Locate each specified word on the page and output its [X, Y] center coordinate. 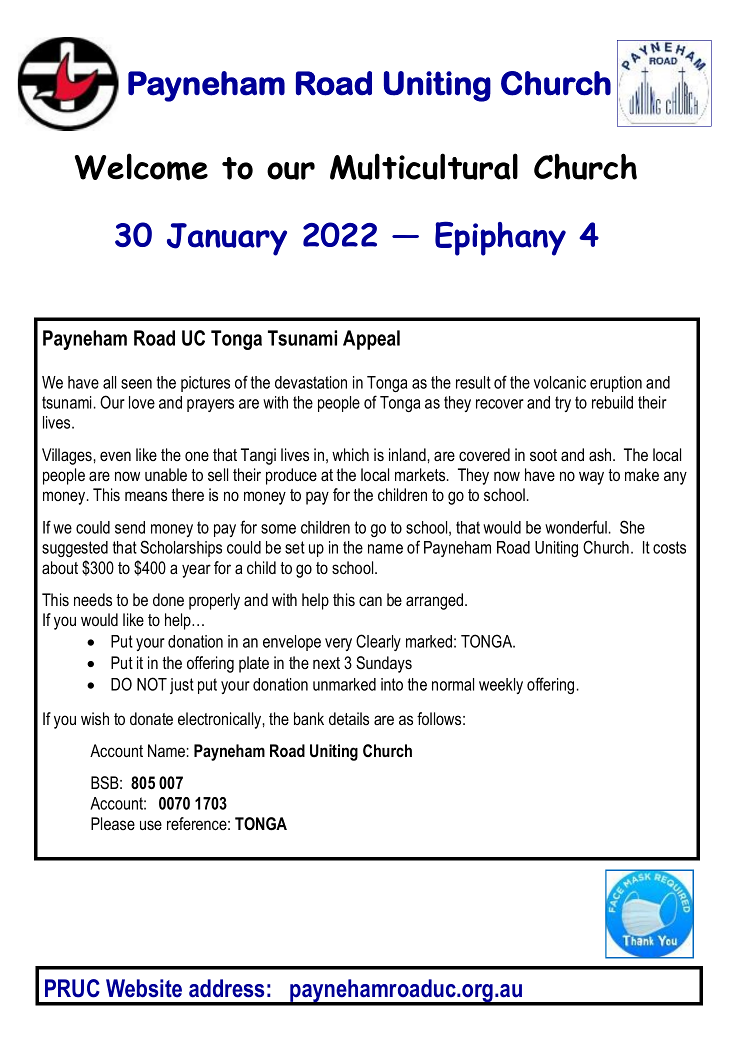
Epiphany [500, 238]
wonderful [576, 527]
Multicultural [424, 166]
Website [144, 988]
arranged [436, 601]
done [168, 599]
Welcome [141, 167]
